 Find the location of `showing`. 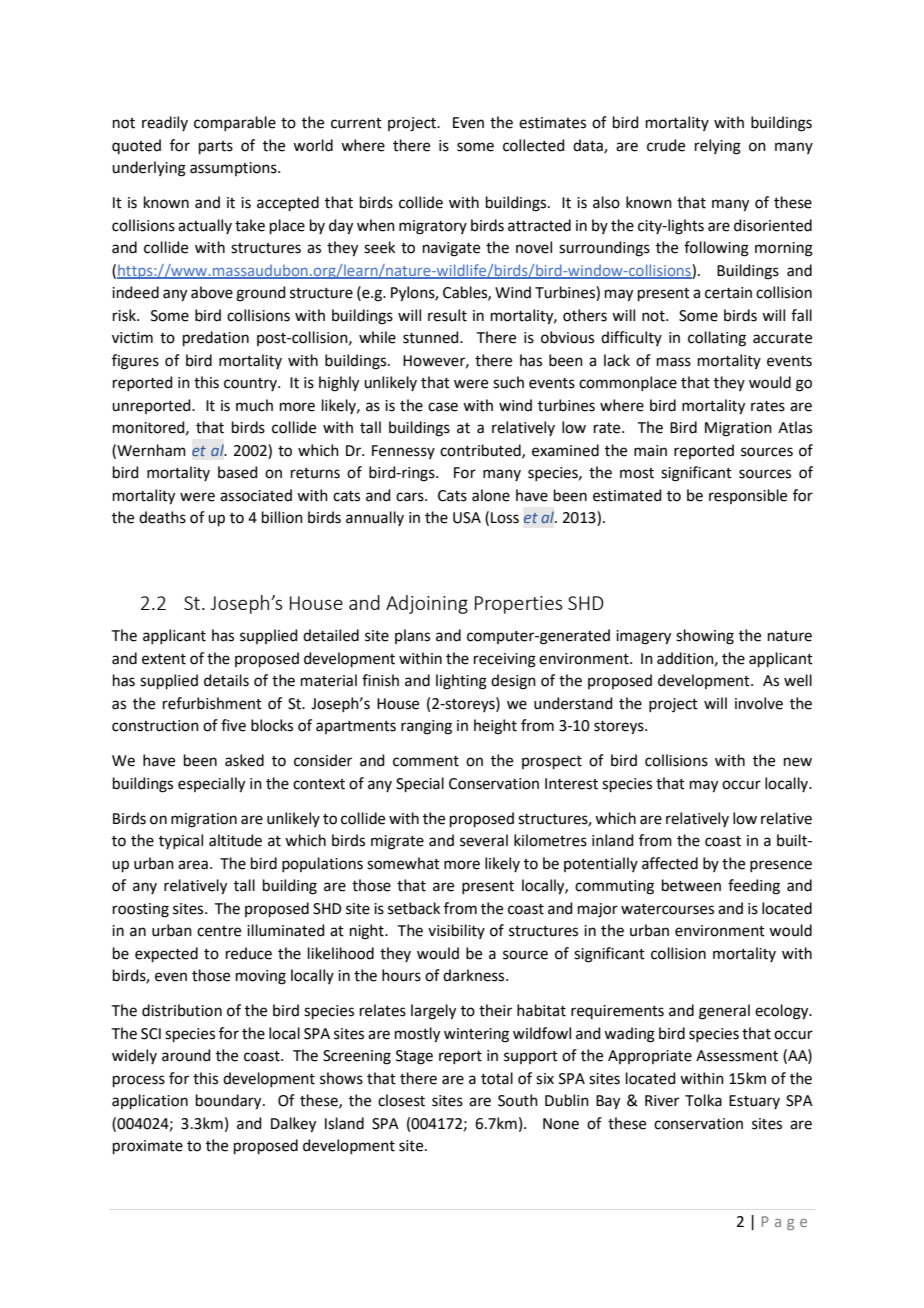

showing is located at coordinates (705, 637).
